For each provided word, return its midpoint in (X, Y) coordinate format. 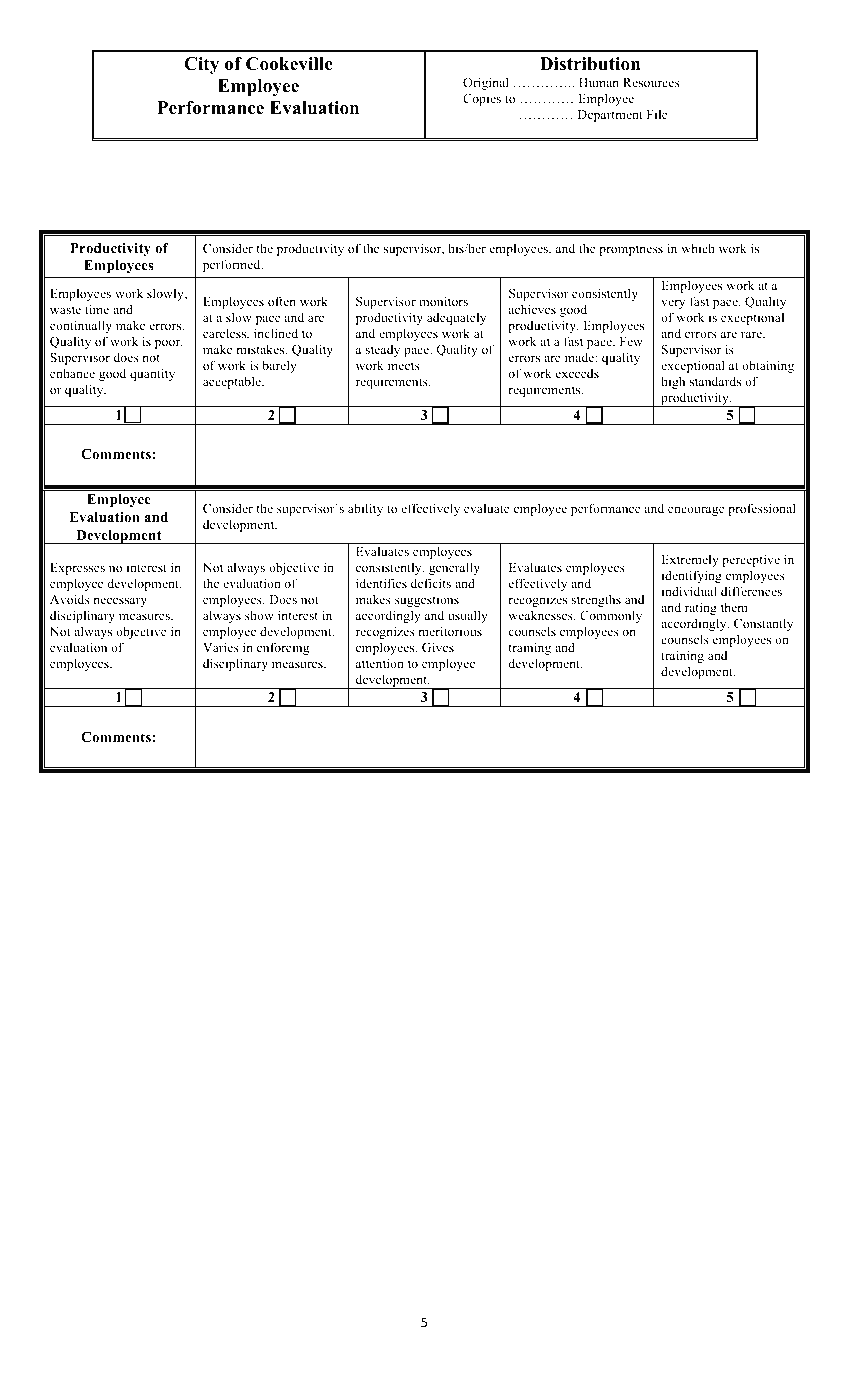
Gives (438, 647)
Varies (221, 647)
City (202, 65)
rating (701, 608)
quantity (152, 374)
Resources (651, 82)
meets (404, 366)
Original (486, 83)
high (673, 382)
